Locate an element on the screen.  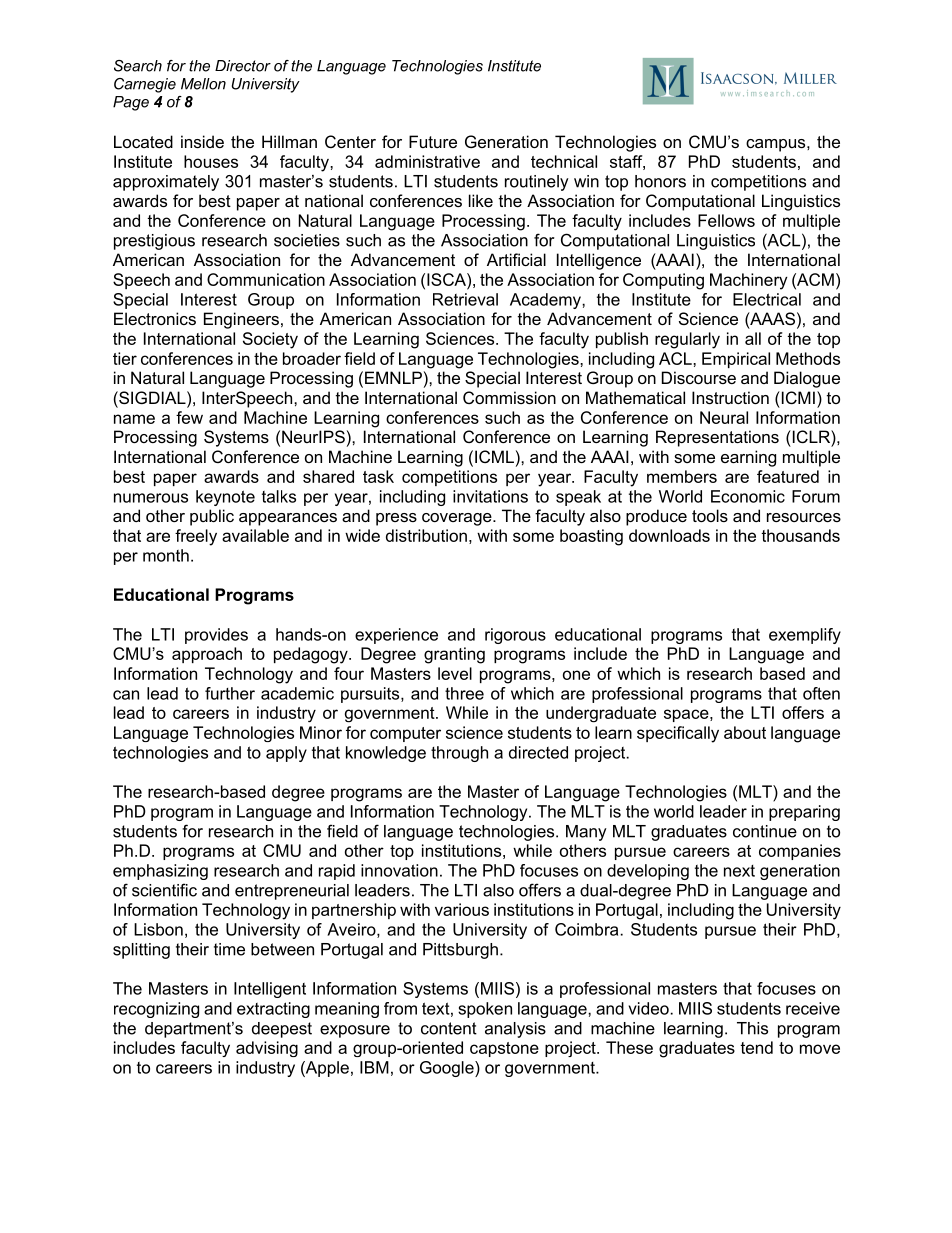
about is located at coordinates (745, 732).
